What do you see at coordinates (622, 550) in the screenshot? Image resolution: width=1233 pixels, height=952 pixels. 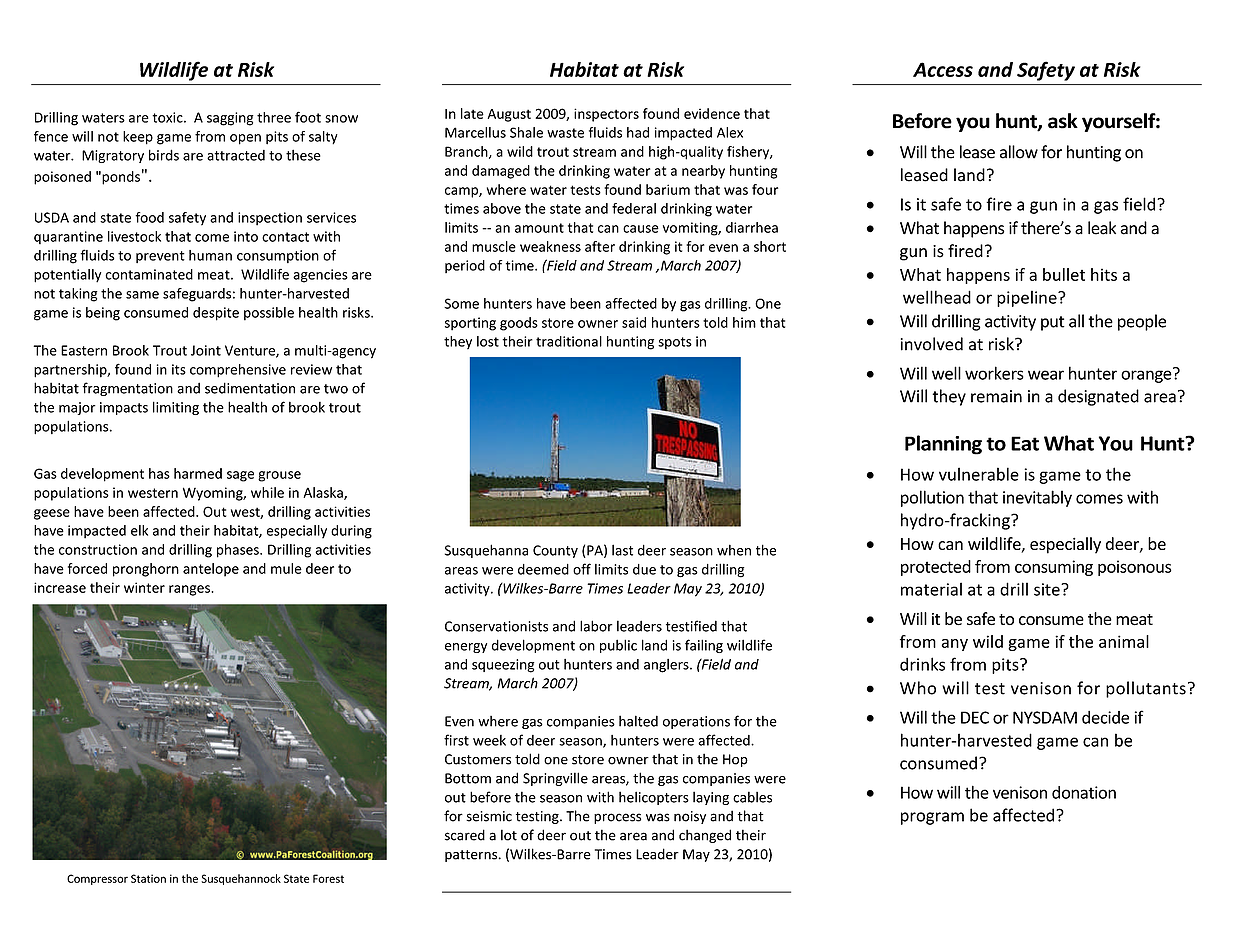 I see `last` at bounding box center [622, 550].
